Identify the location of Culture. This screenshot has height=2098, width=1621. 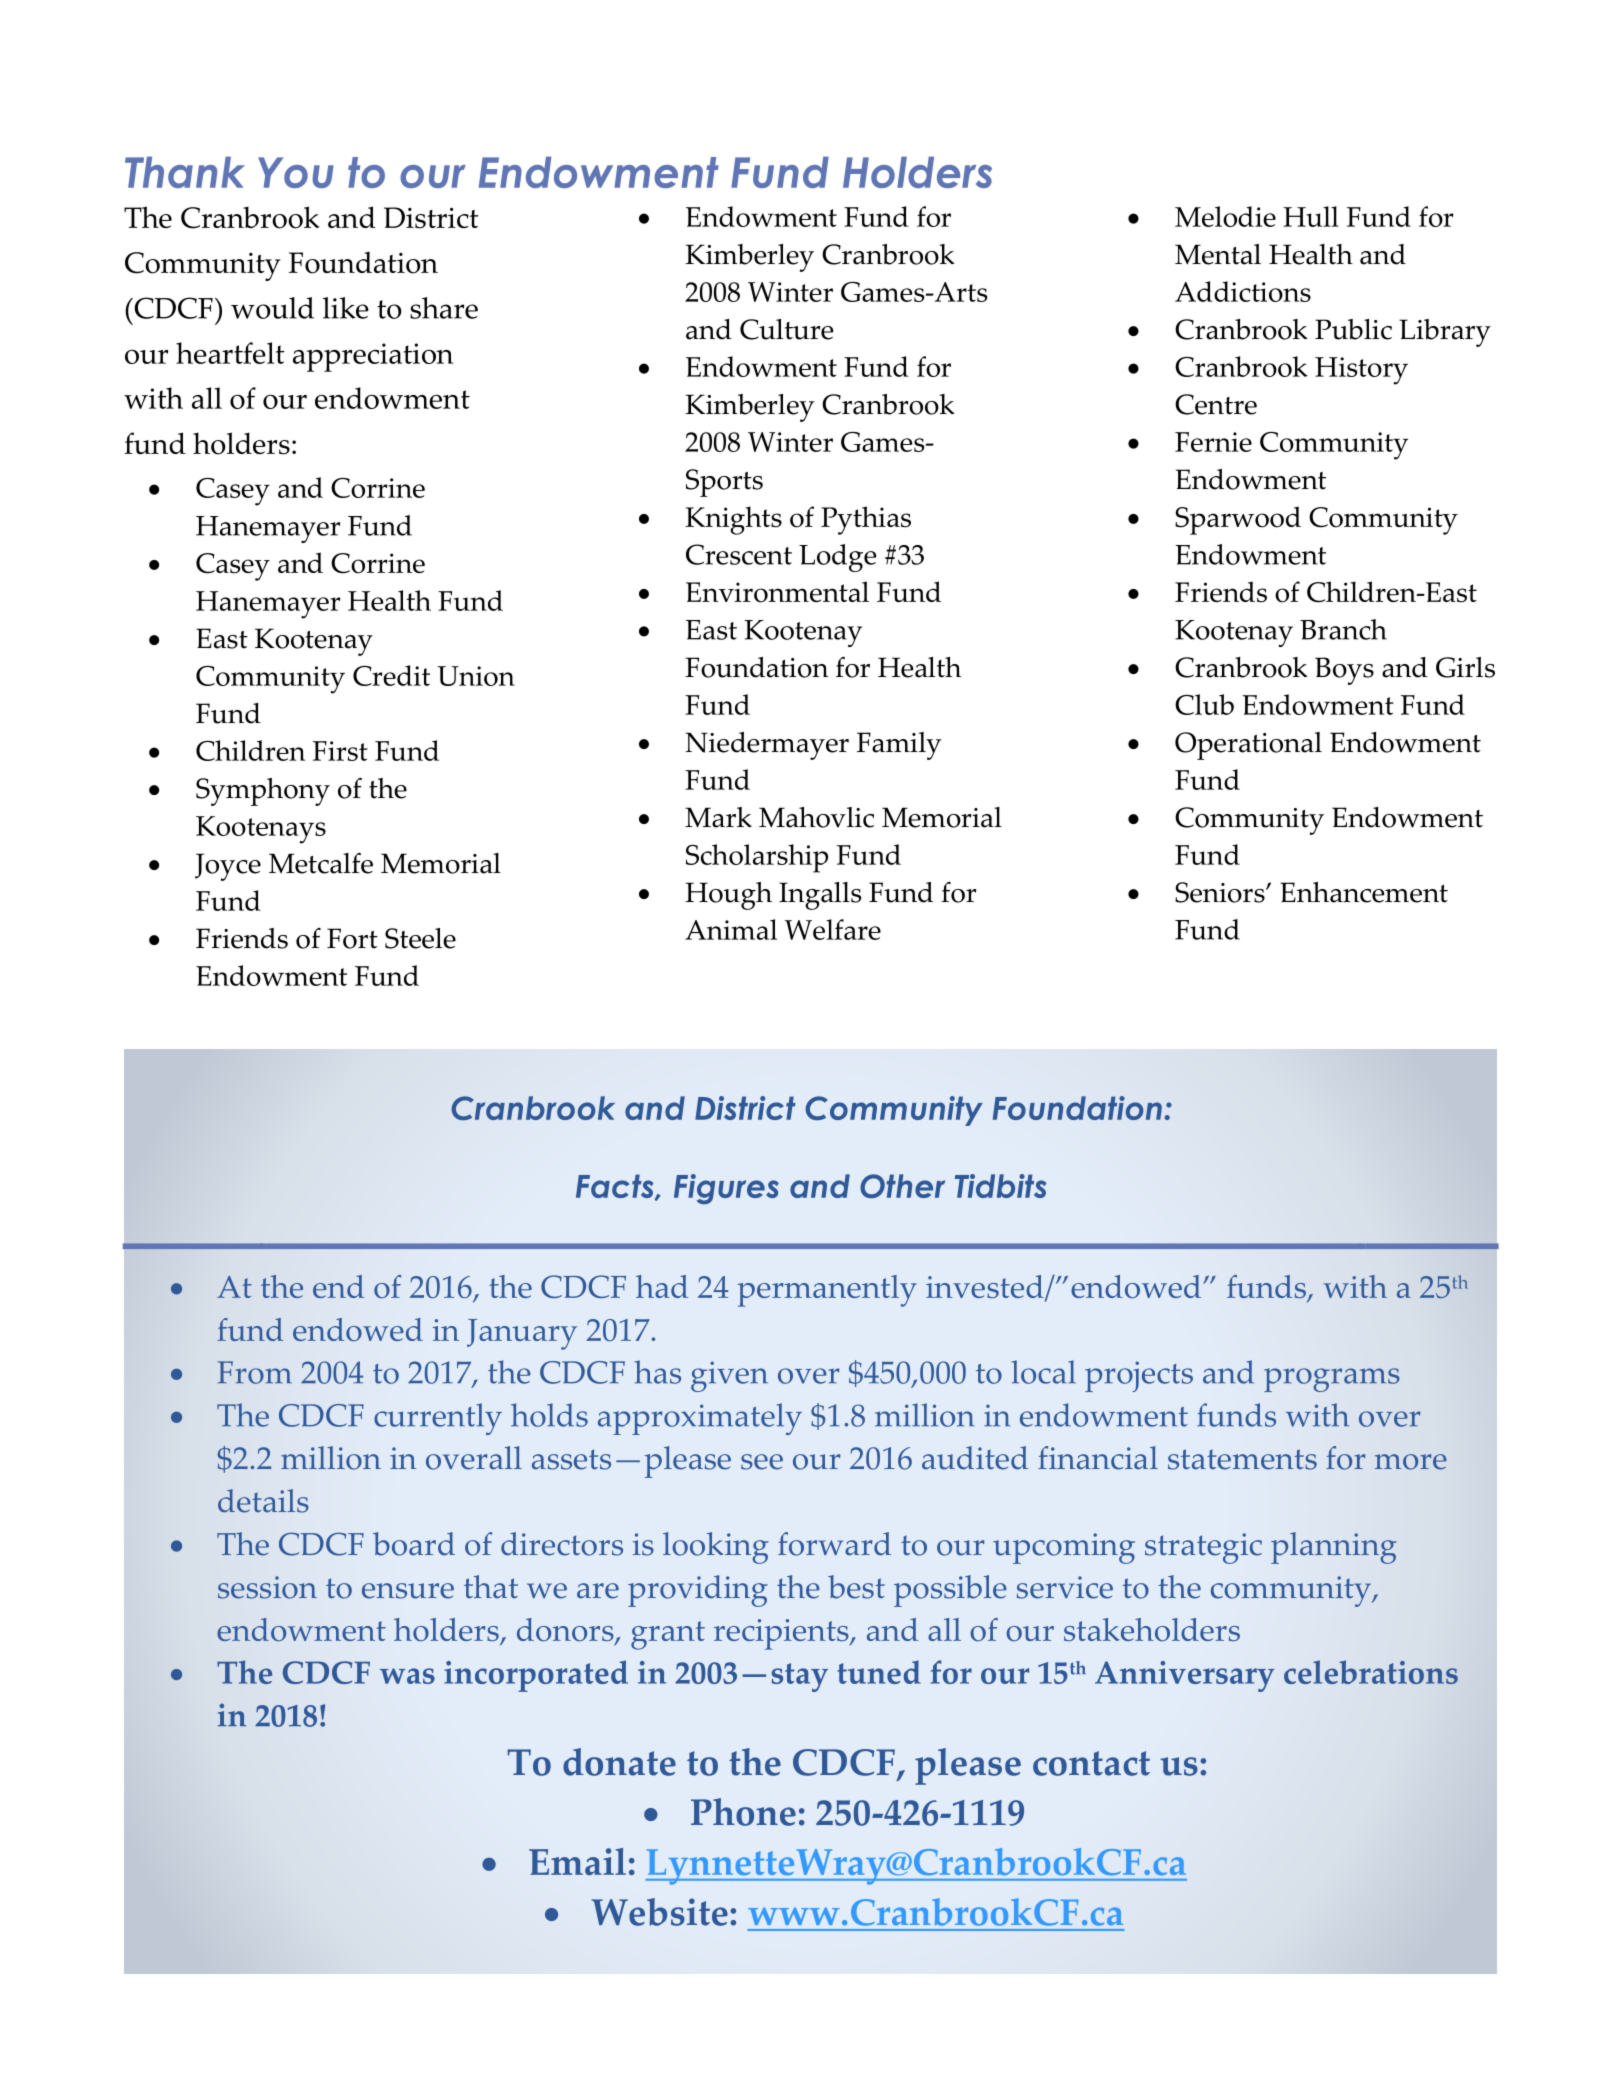
(787, 329).
